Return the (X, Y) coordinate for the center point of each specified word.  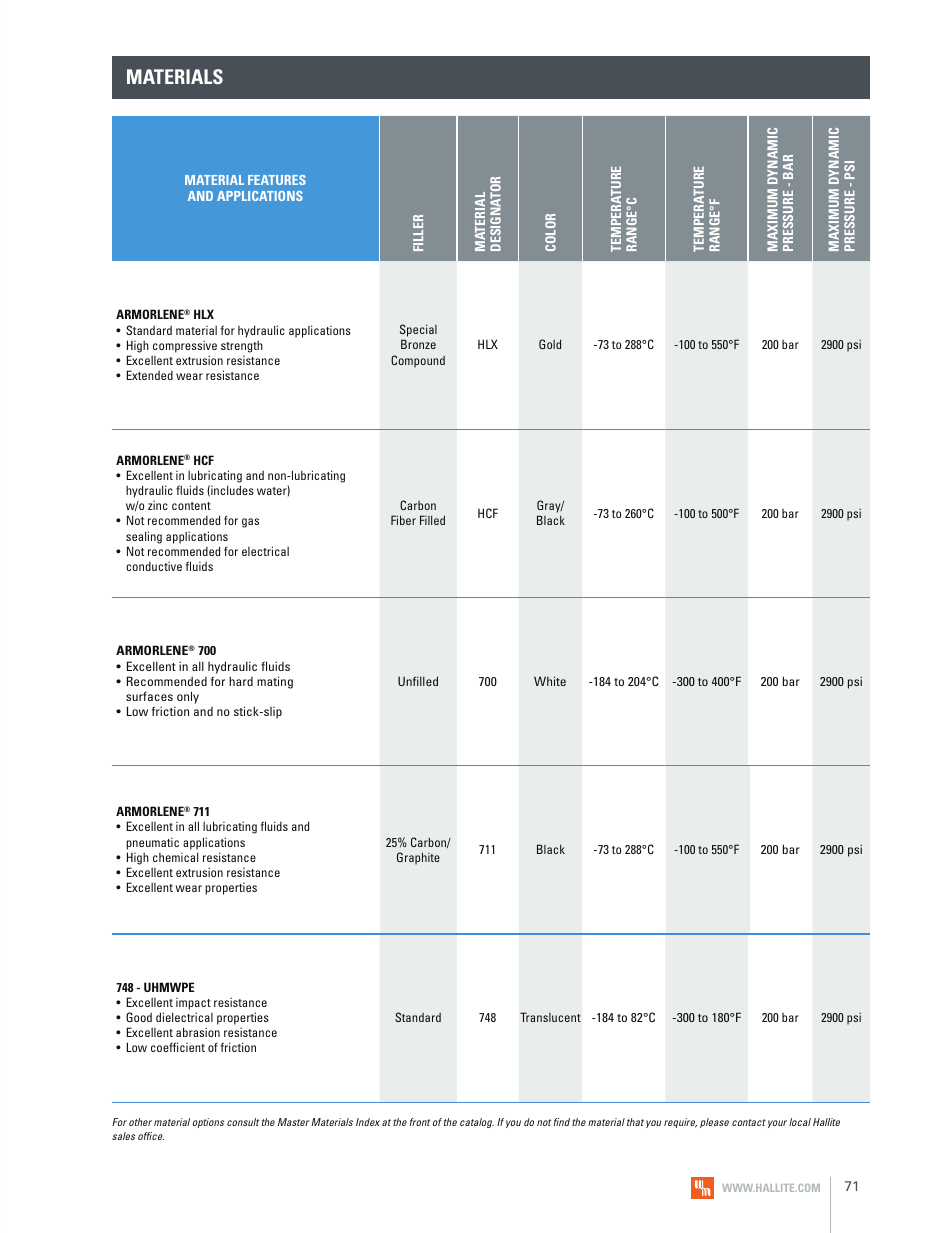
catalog (477, 1123)
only (188, 697)
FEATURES (277, 180)
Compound (418, 361)
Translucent (550, 1017)
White (550, 681)
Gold (550, 344)
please (714, 1123)
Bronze (418, 344)
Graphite (418, 858)
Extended (149, 375)
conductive (154, 566)
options (208, 1123)
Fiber (403, 520)
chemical (175, 857)
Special (418, 332)
